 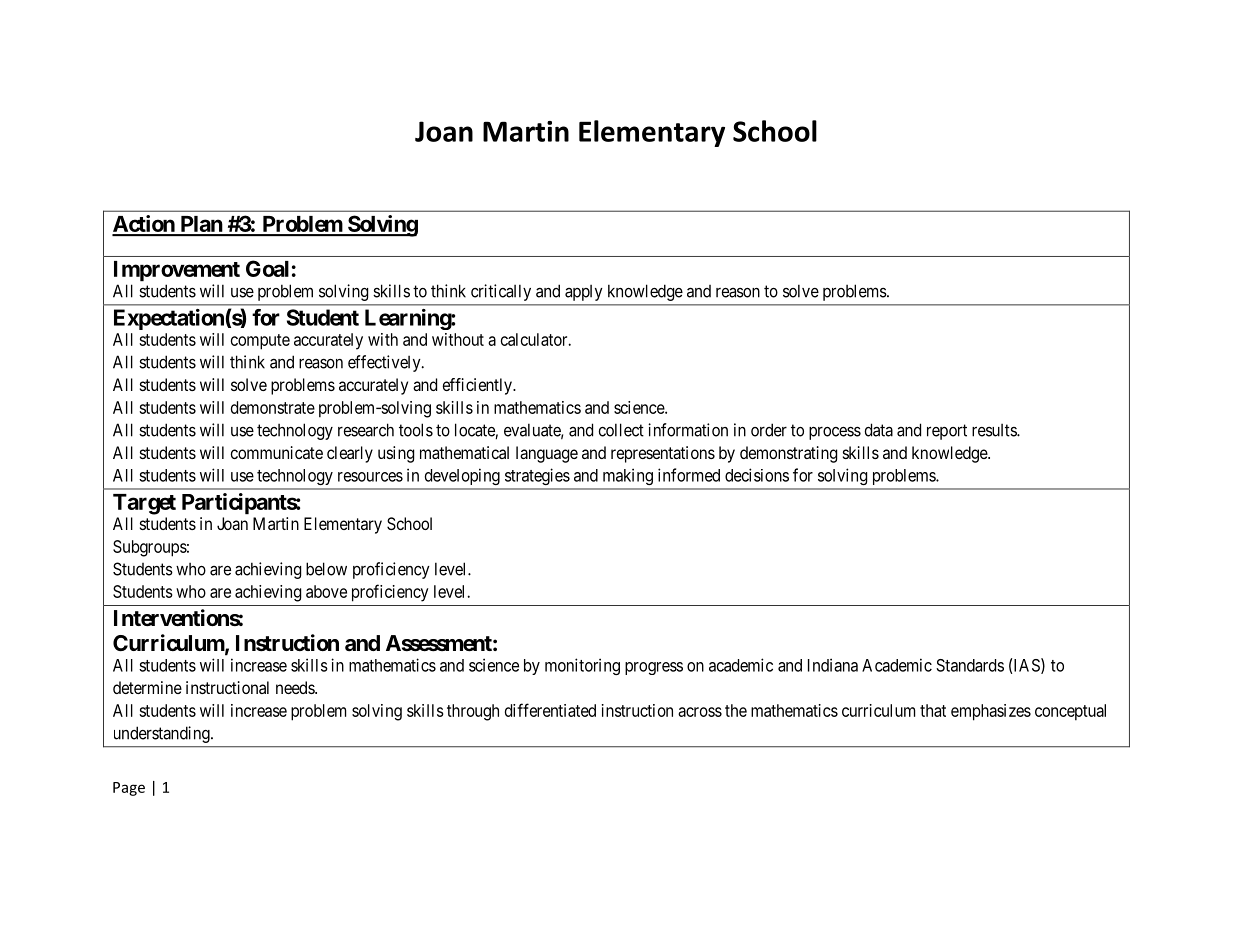 I want to click on above, so click(x=326, y=591).
